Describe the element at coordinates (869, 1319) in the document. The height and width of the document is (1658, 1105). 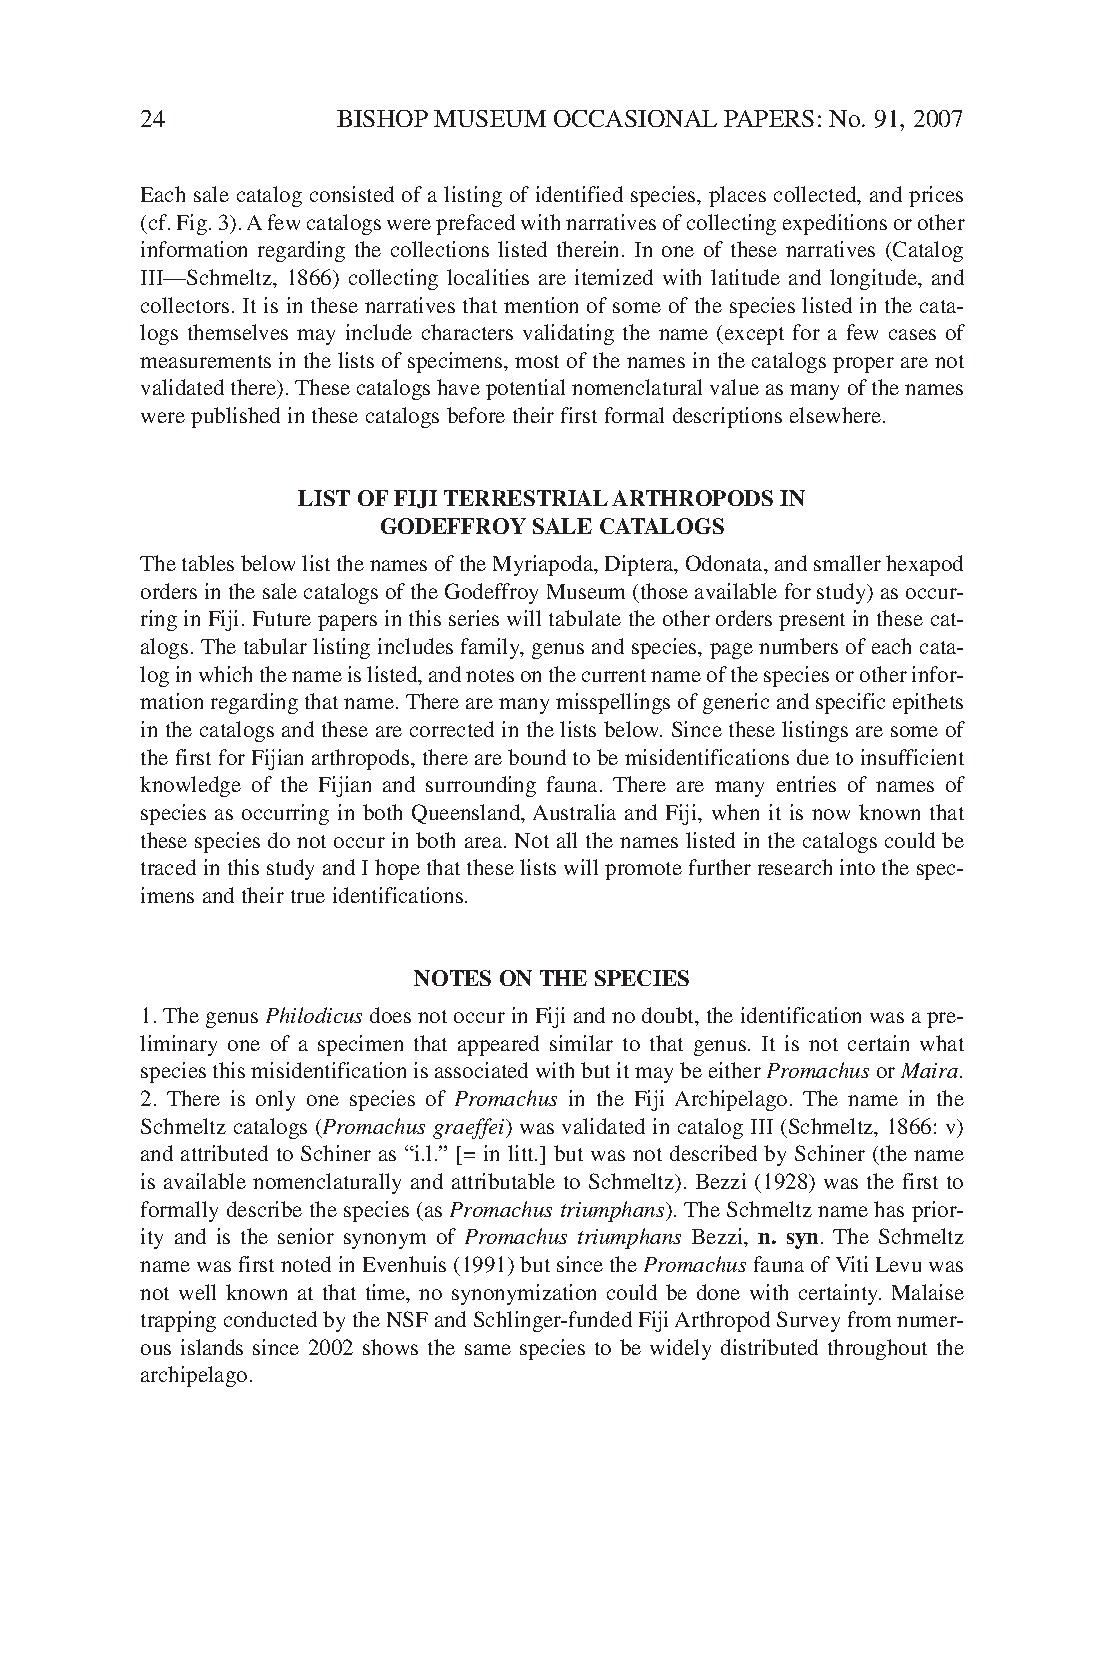
I see `from` at that location.
